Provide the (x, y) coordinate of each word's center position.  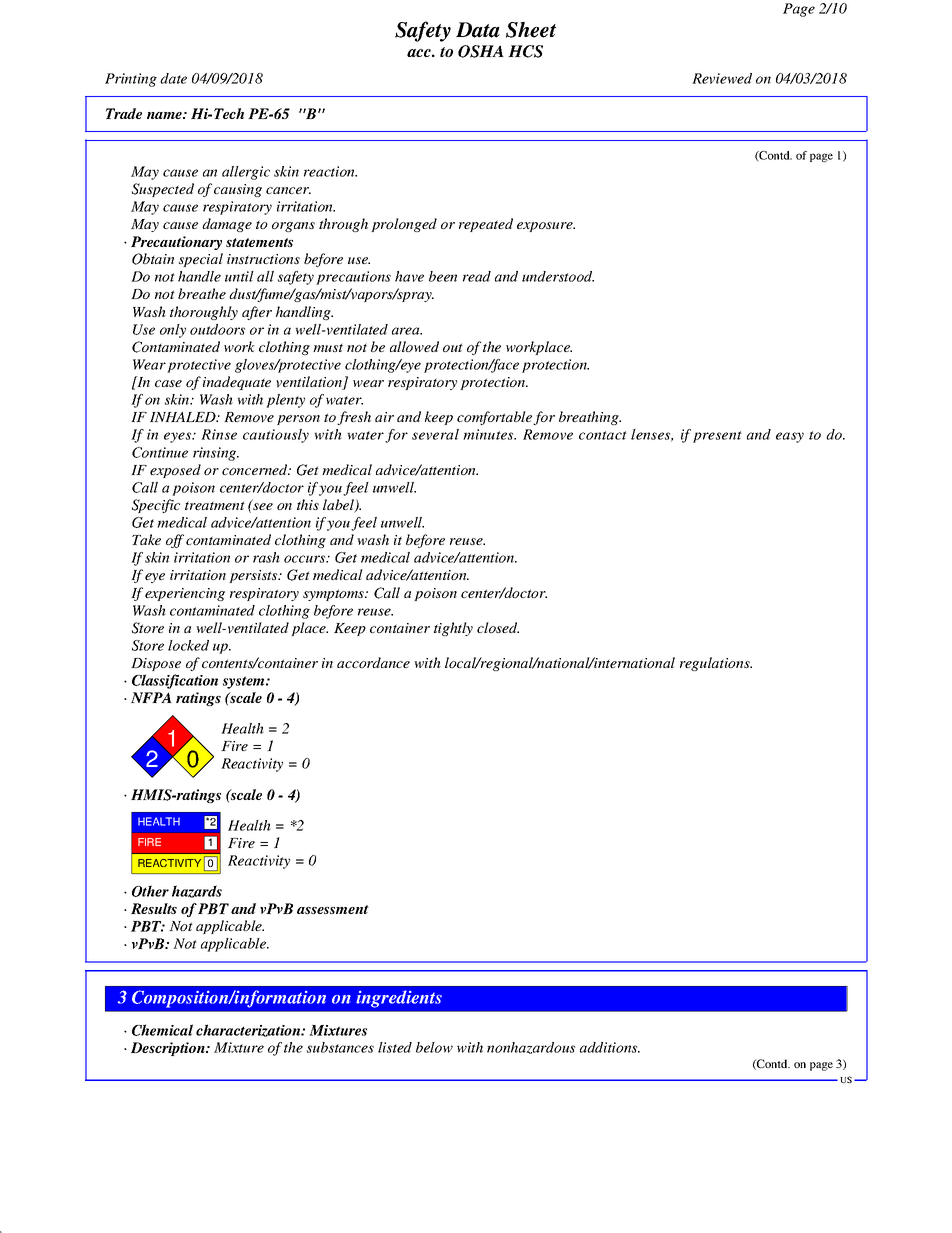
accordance (373, 662)
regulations (716, 664)
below (434, 1047)
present (717, 437)
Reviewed (722, 78)
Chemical (162, 1030)
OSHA (481, 51)
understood (558, 276)
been (443, 276)
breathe (202, 293)
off (175, 541)
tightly (453, 629)
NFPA (151, 697)
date (173, 78)
